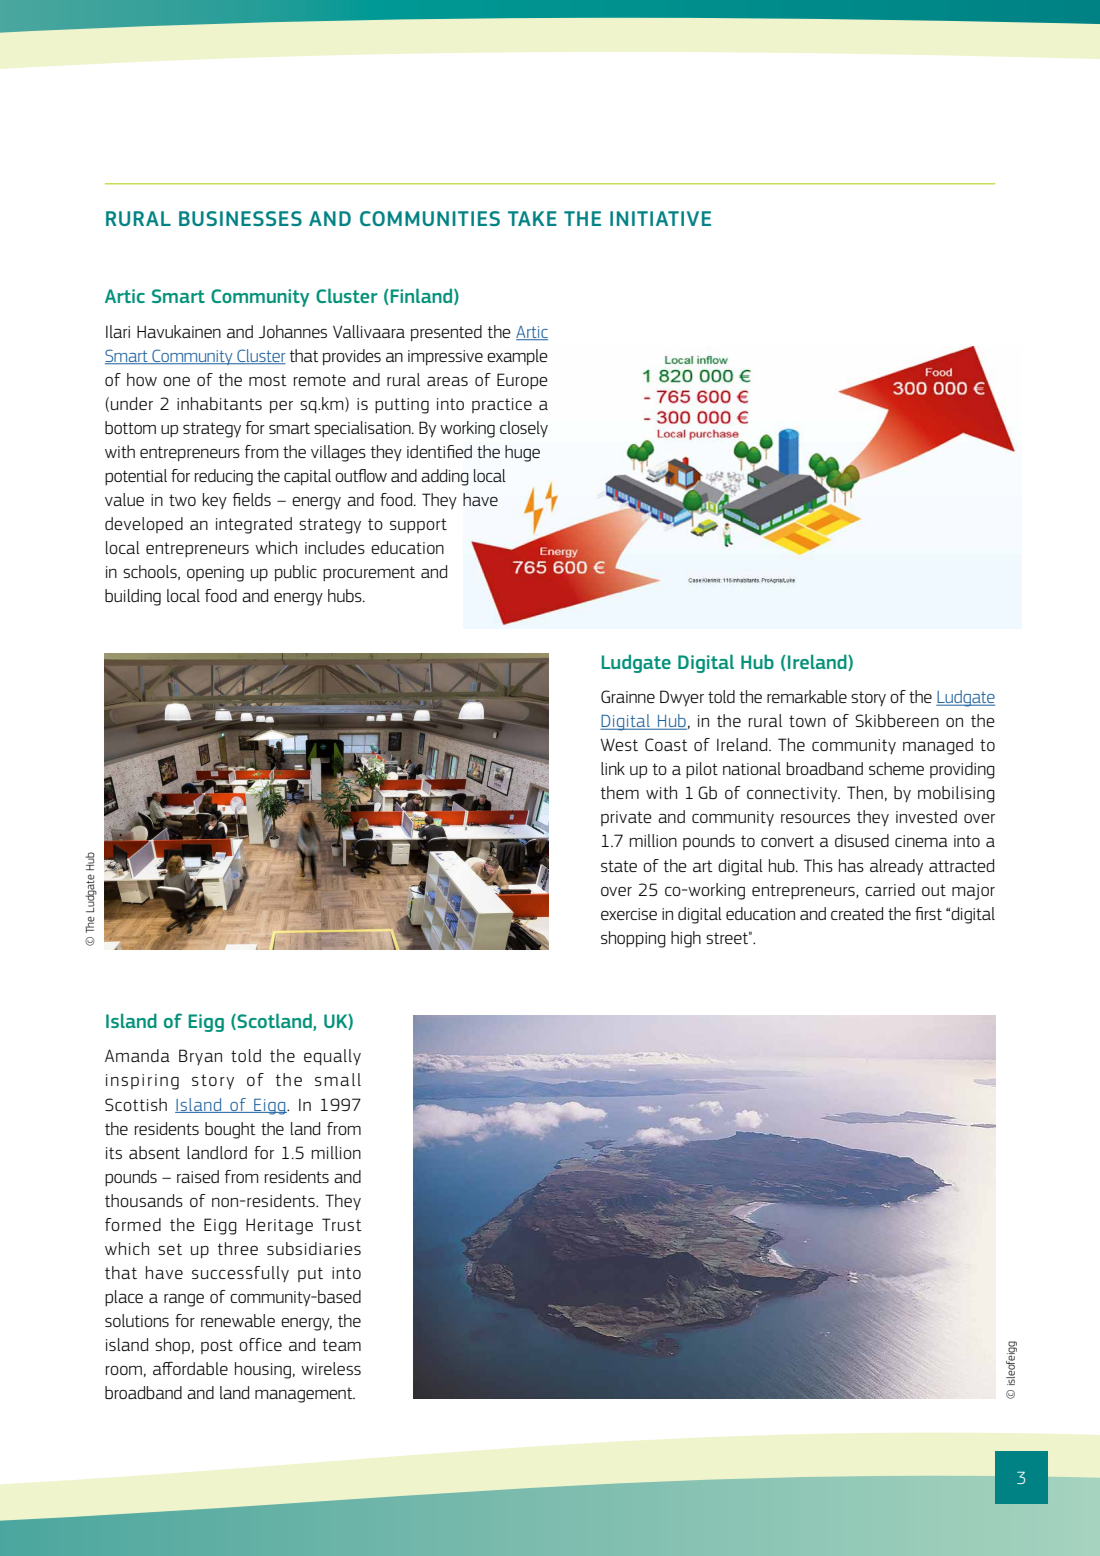 The width and height of the screenshot is (1100, 1556). Describe the element at coordinates (532, 218) in the screenshot. I see `TAKE` at that location.
